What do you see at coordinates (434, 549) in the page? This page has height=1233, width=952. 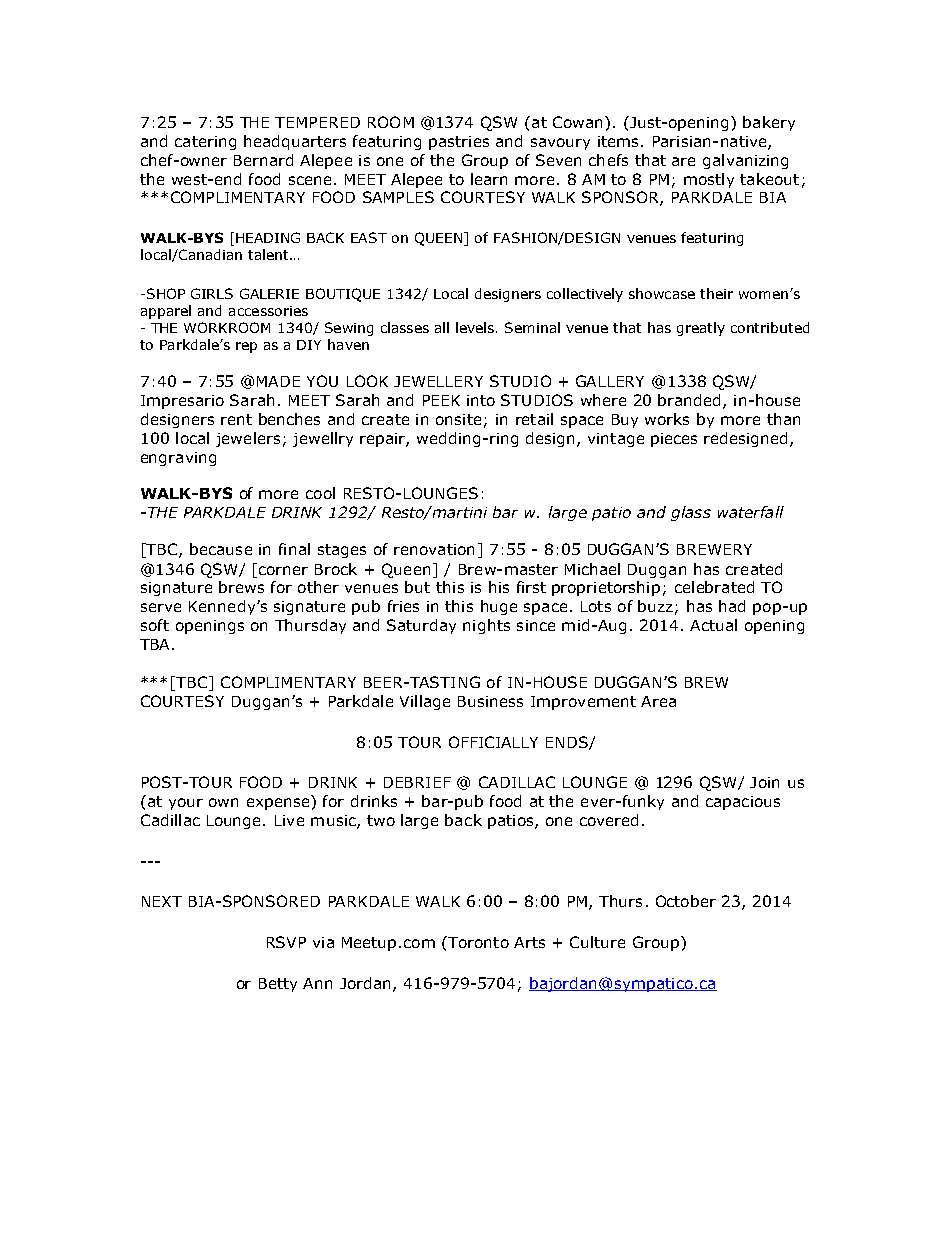 I see `renovation` at bounding box center [434, 549].
